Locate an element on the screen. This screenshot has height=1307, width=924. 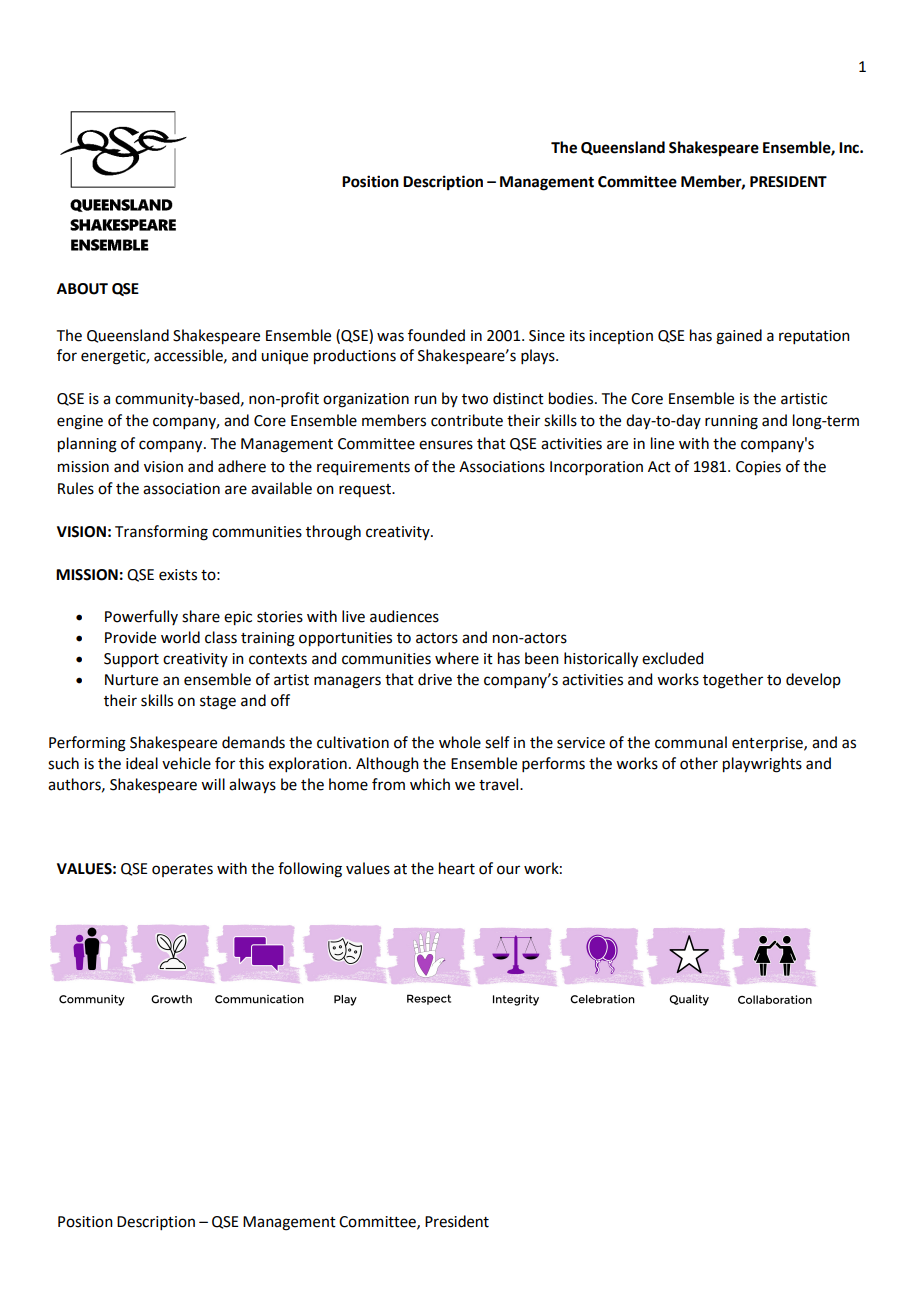
exists is located at coordinates (178, 575).
